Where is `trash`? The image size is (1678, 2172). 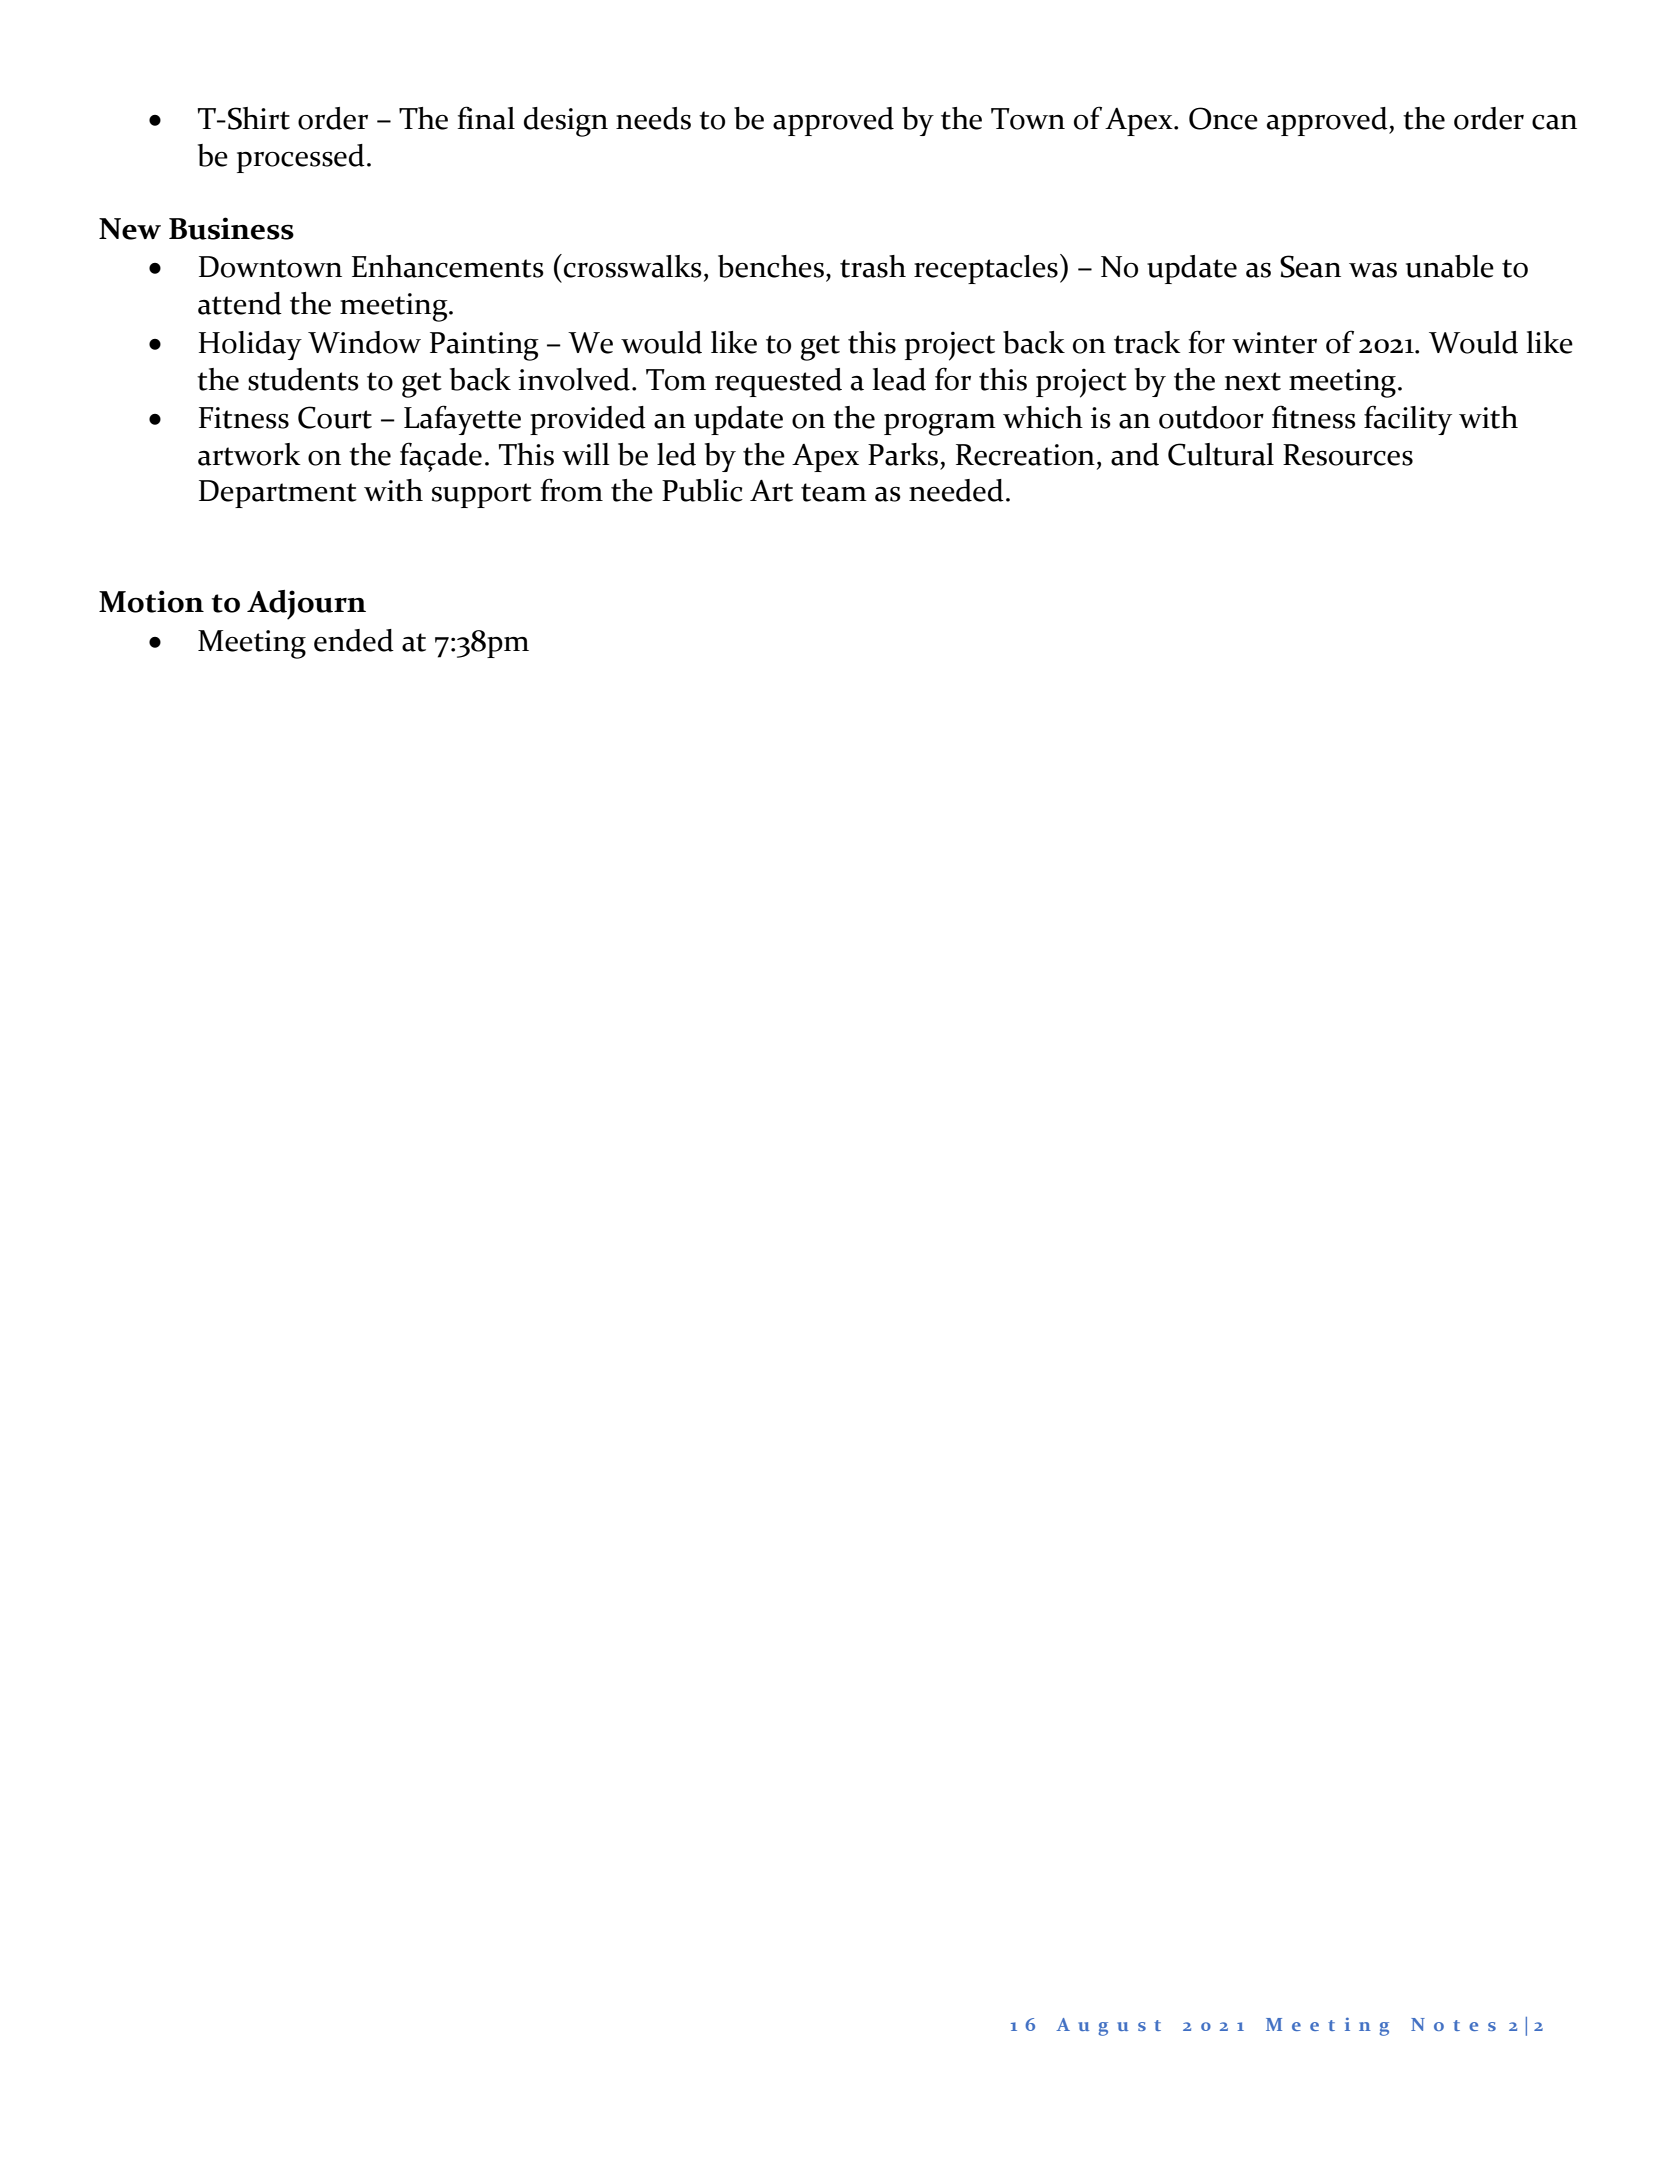
trash is located at coordinates (873, 266).
